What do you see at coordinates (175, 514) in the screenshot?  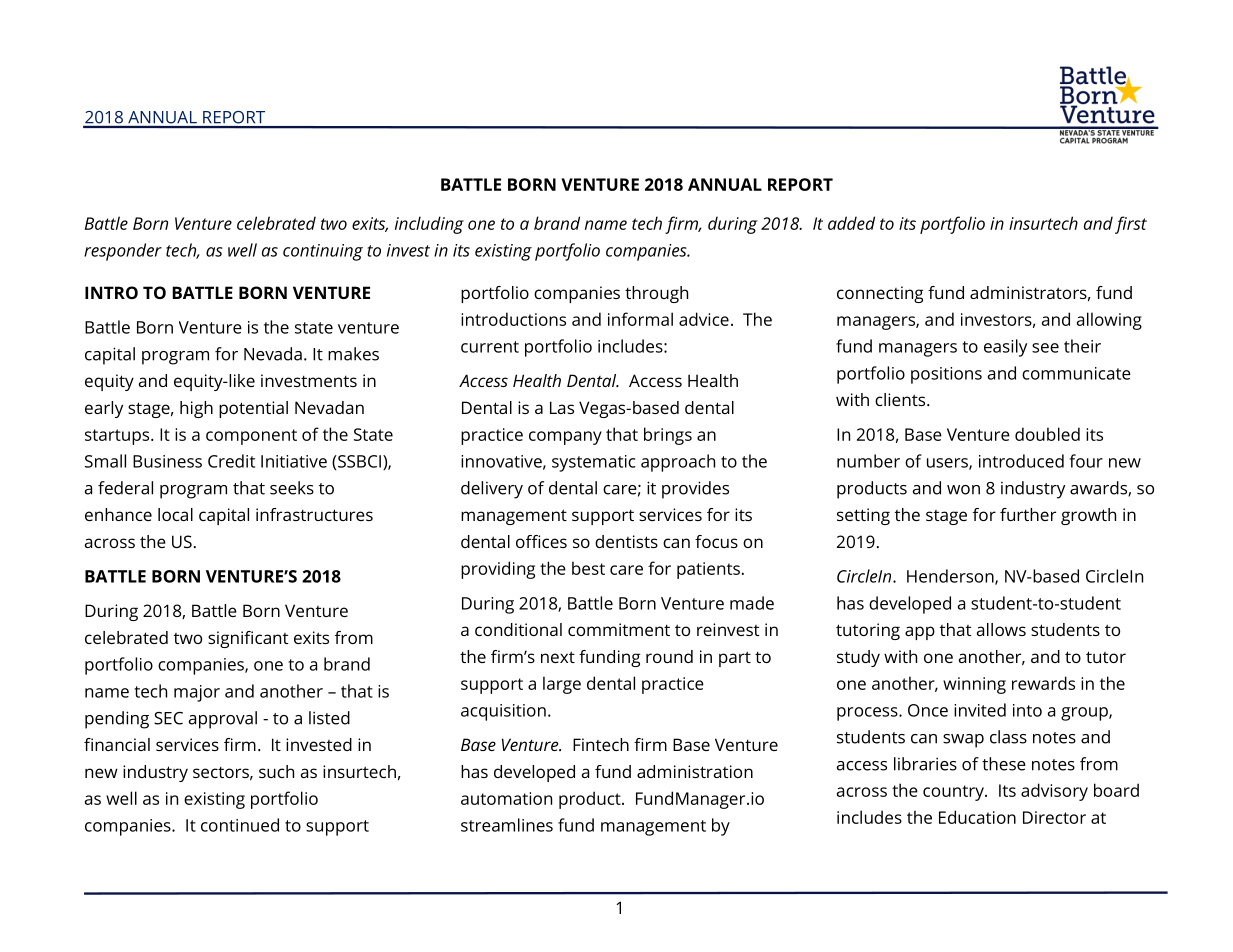 I see `local` at bounding box center [175, 514].
